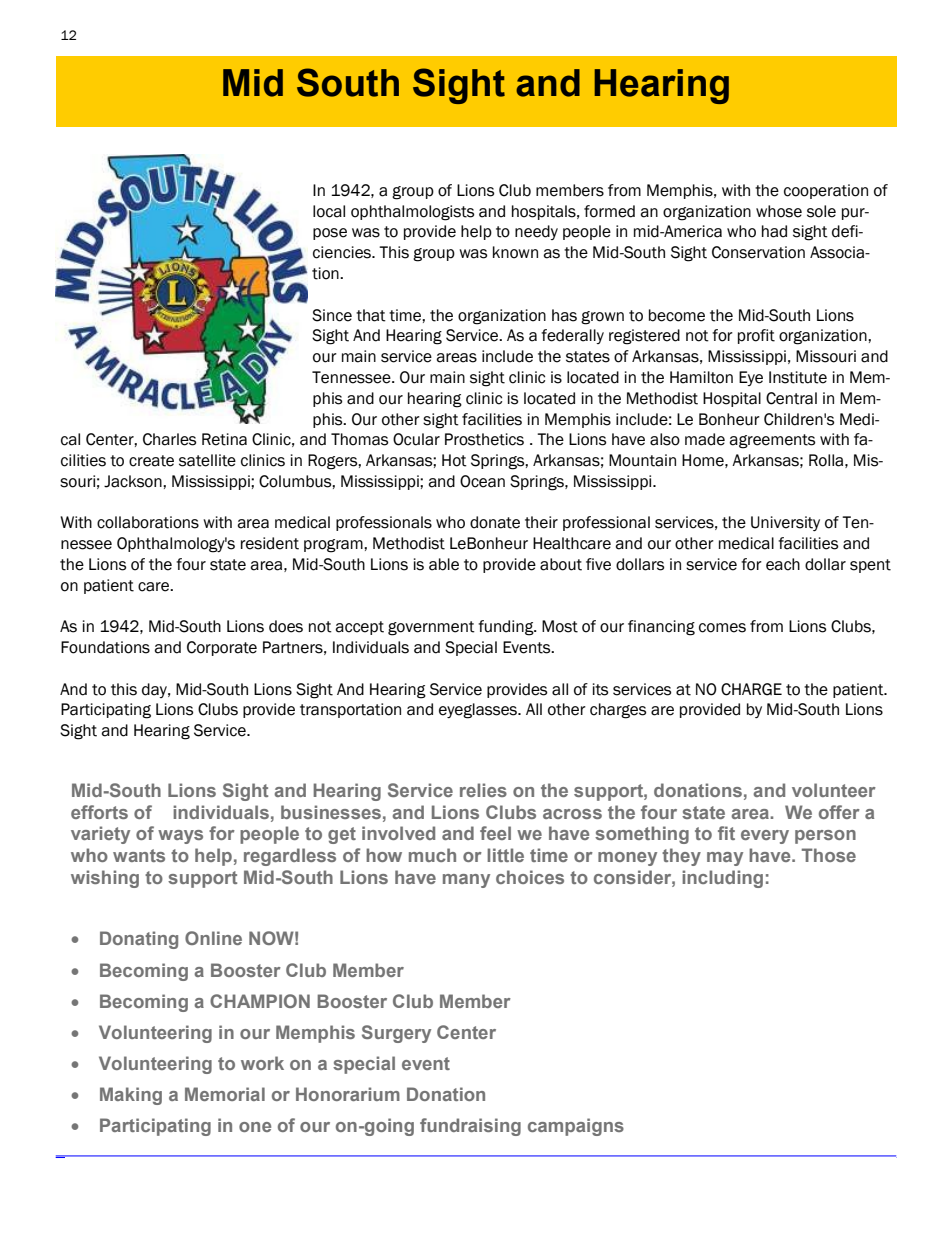  I want to click on Memorial, so click(225, 1094).
